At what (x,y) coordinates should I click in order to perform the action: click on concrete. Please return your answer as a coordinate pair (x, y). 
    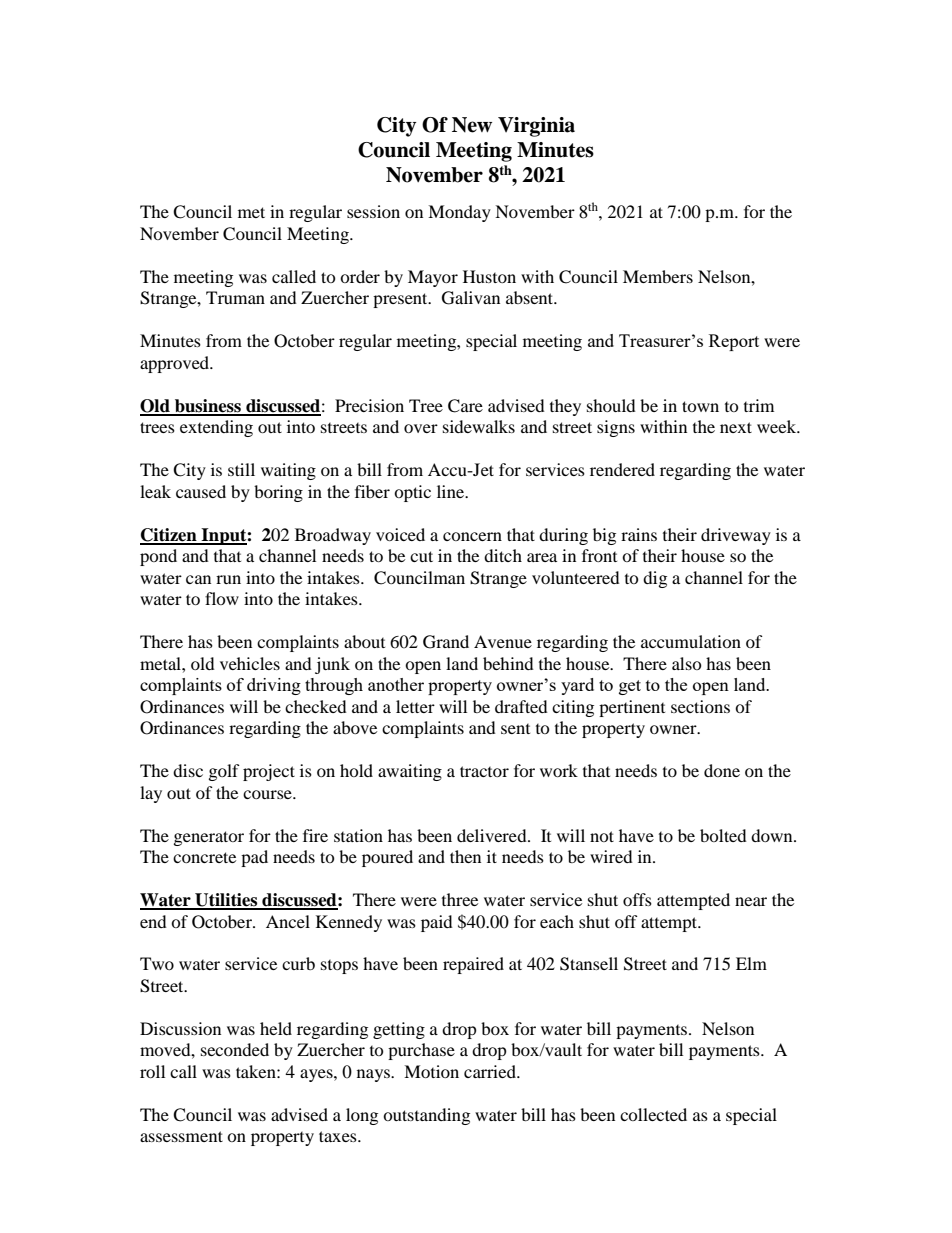
    Looking at the image, I should click on (204, 857).
